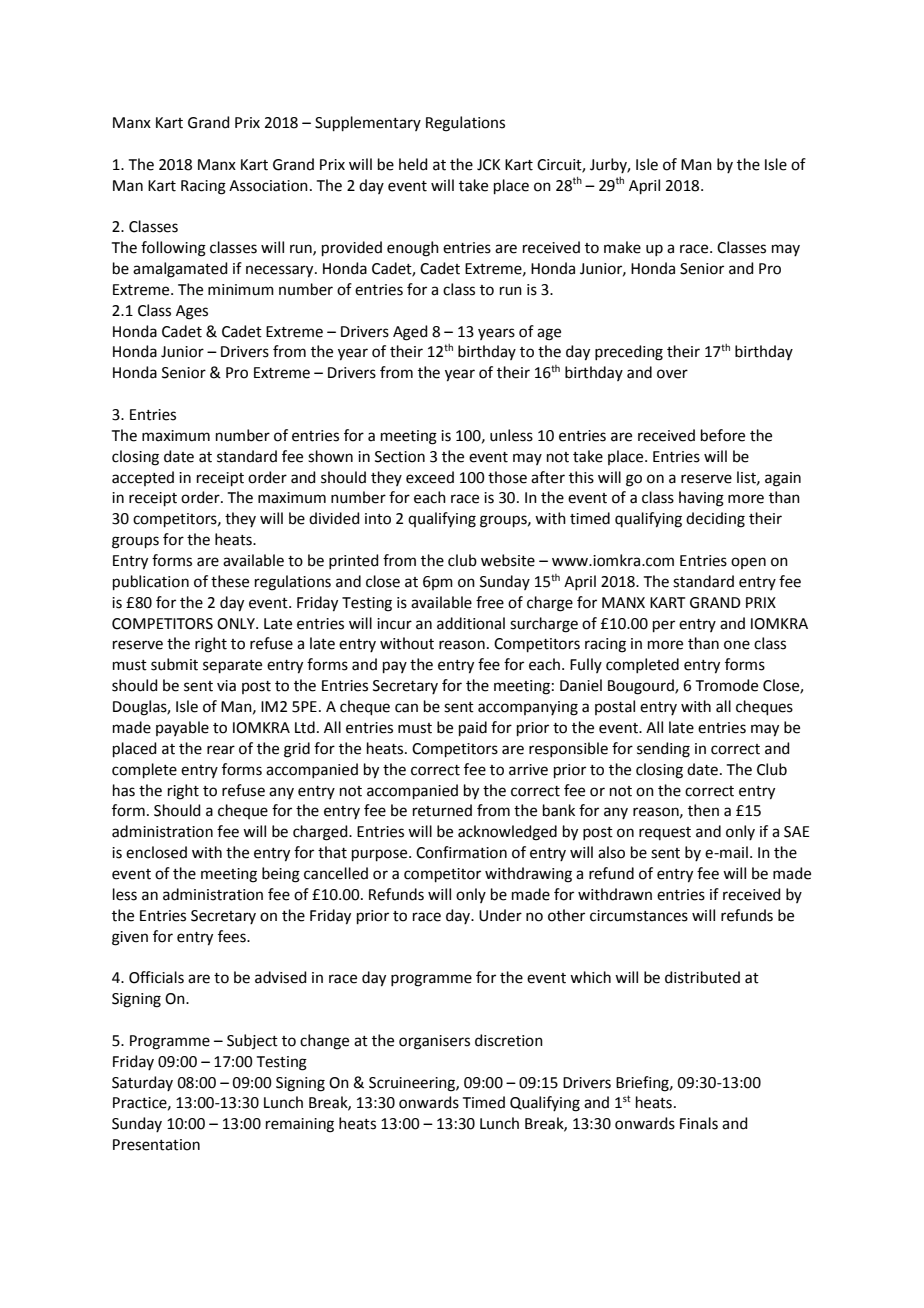 This page has width=924, height=1308. What do you see at coordinates (434, 1042) in the page?
I see `organisers` at bounding box center [434, 1042].
